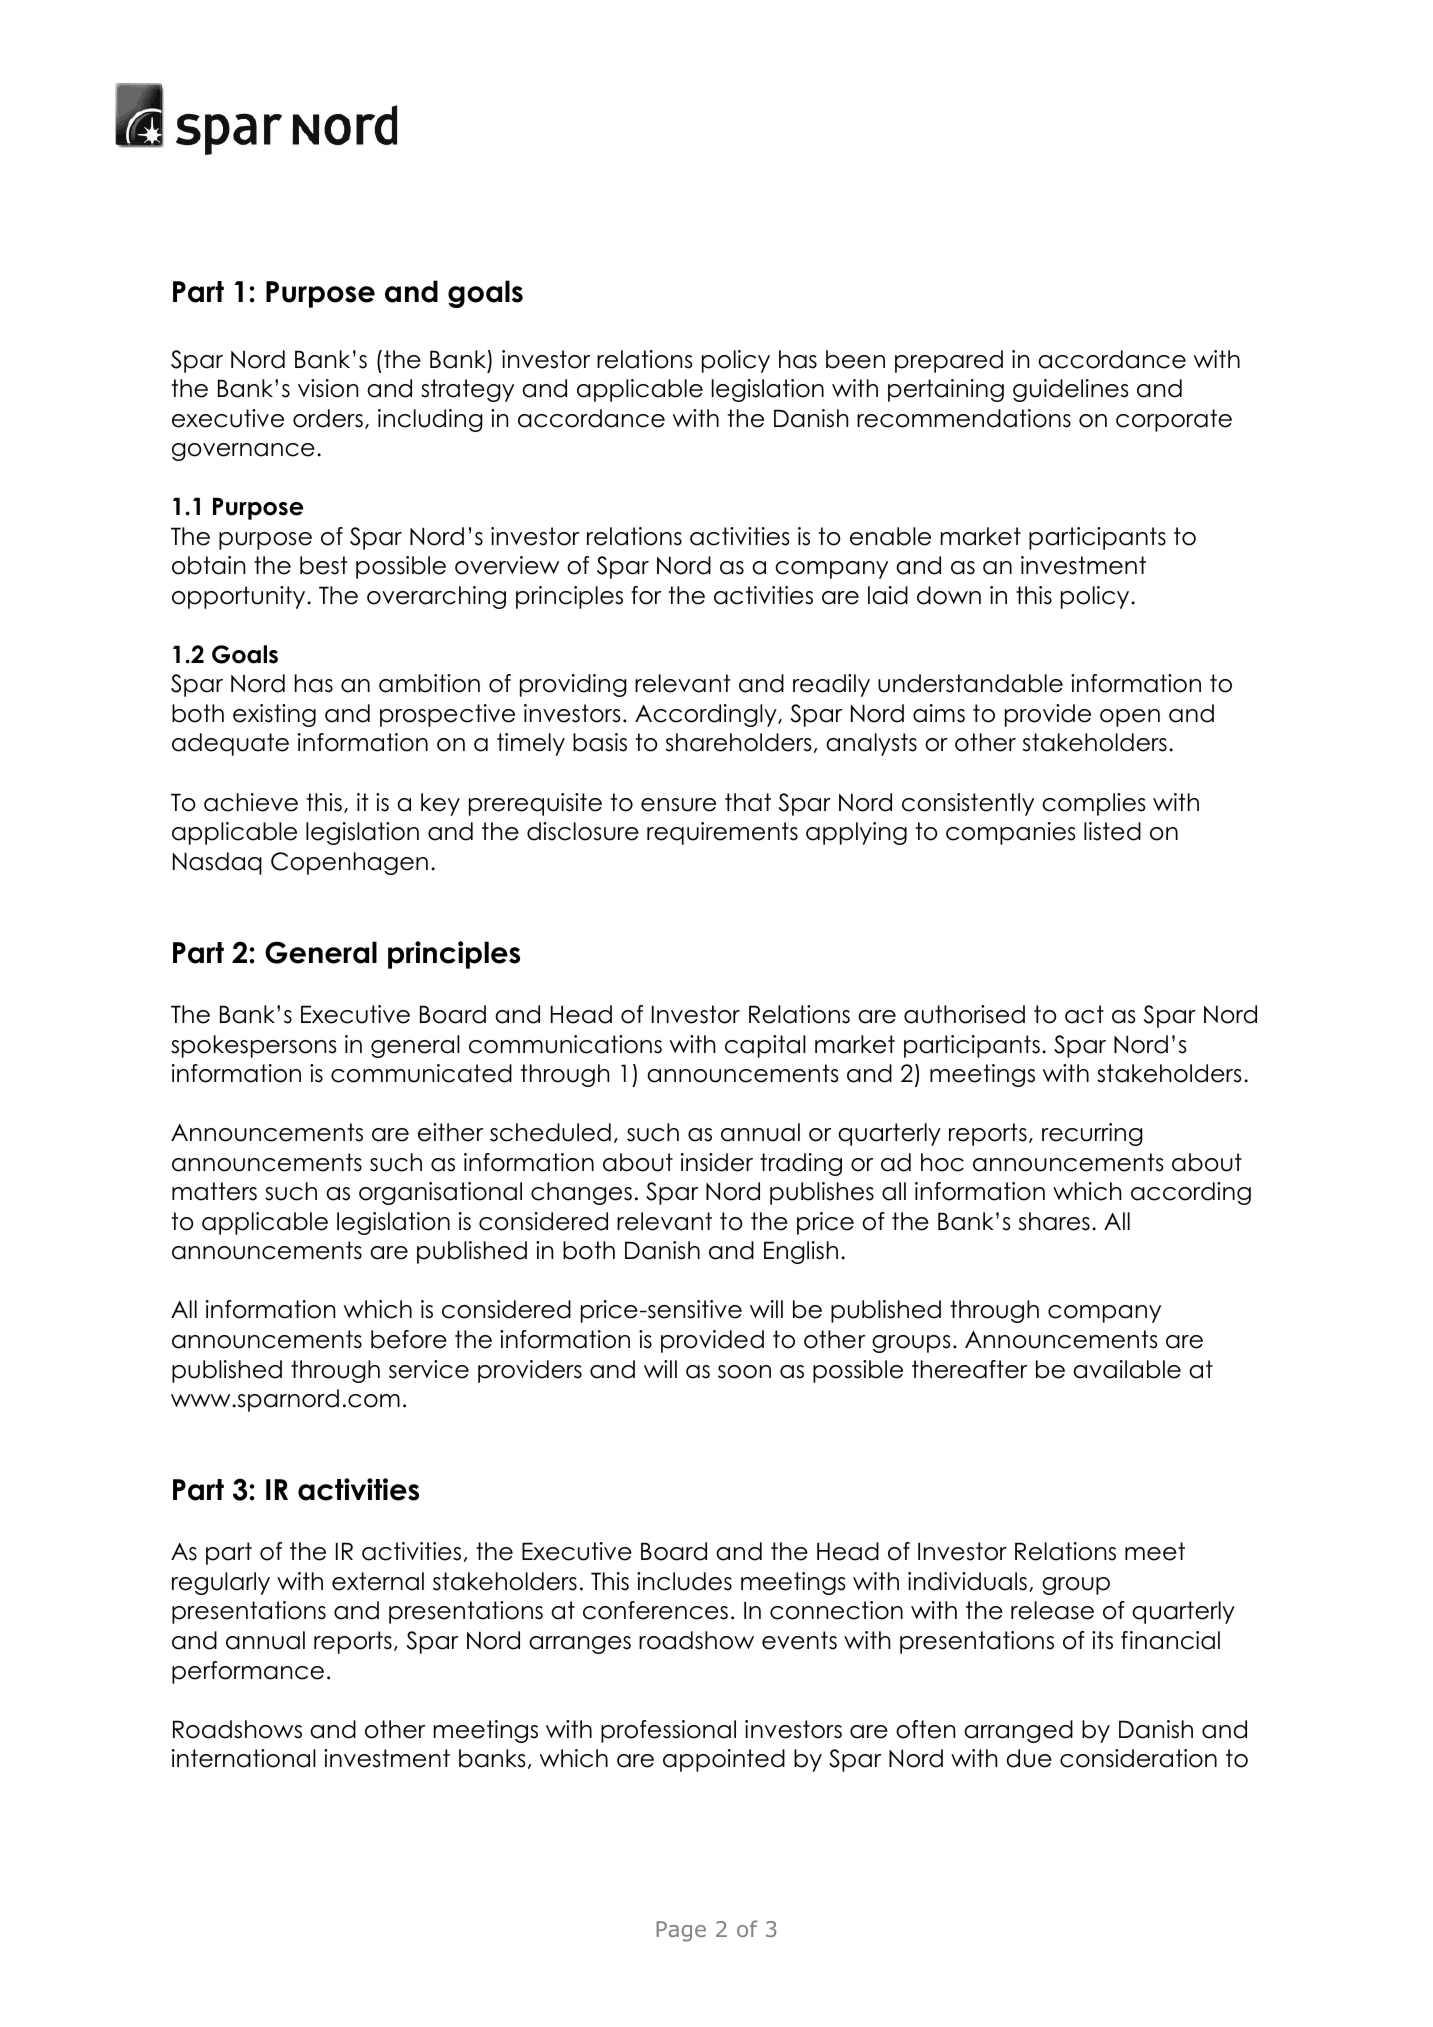  What do you see at coordinates (244, 1758) in the image?
I see `international` at bounding box center [244, 1758].
